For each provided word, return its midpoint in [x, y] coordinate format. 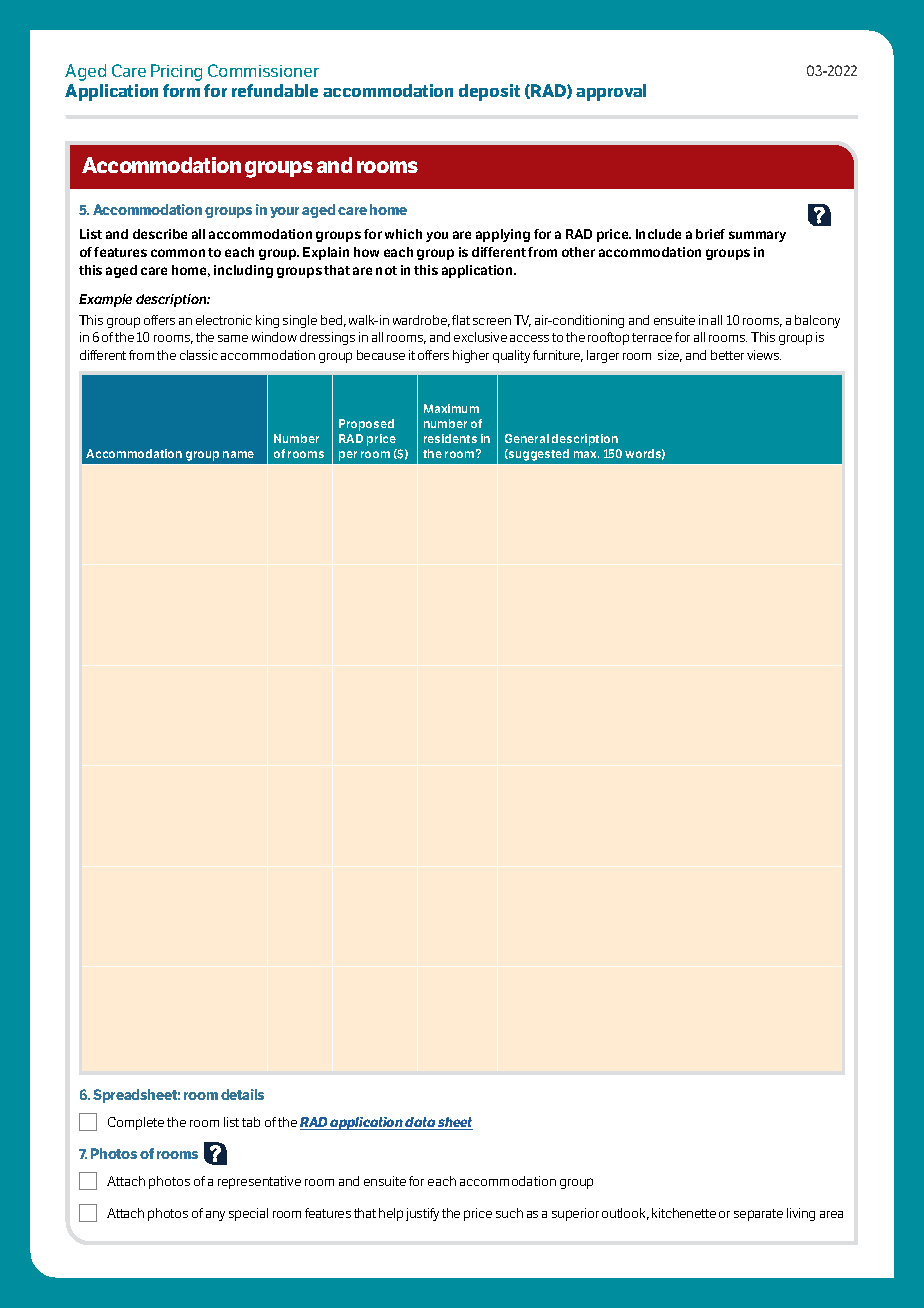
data [420, 1123]
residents [450, 438]
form [181, 90]
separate [758, 1215]
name [238, 454]
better [727, 355]
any [215, 1216]
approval [611, 92]
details [242, 1094]
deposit [489, 92]
